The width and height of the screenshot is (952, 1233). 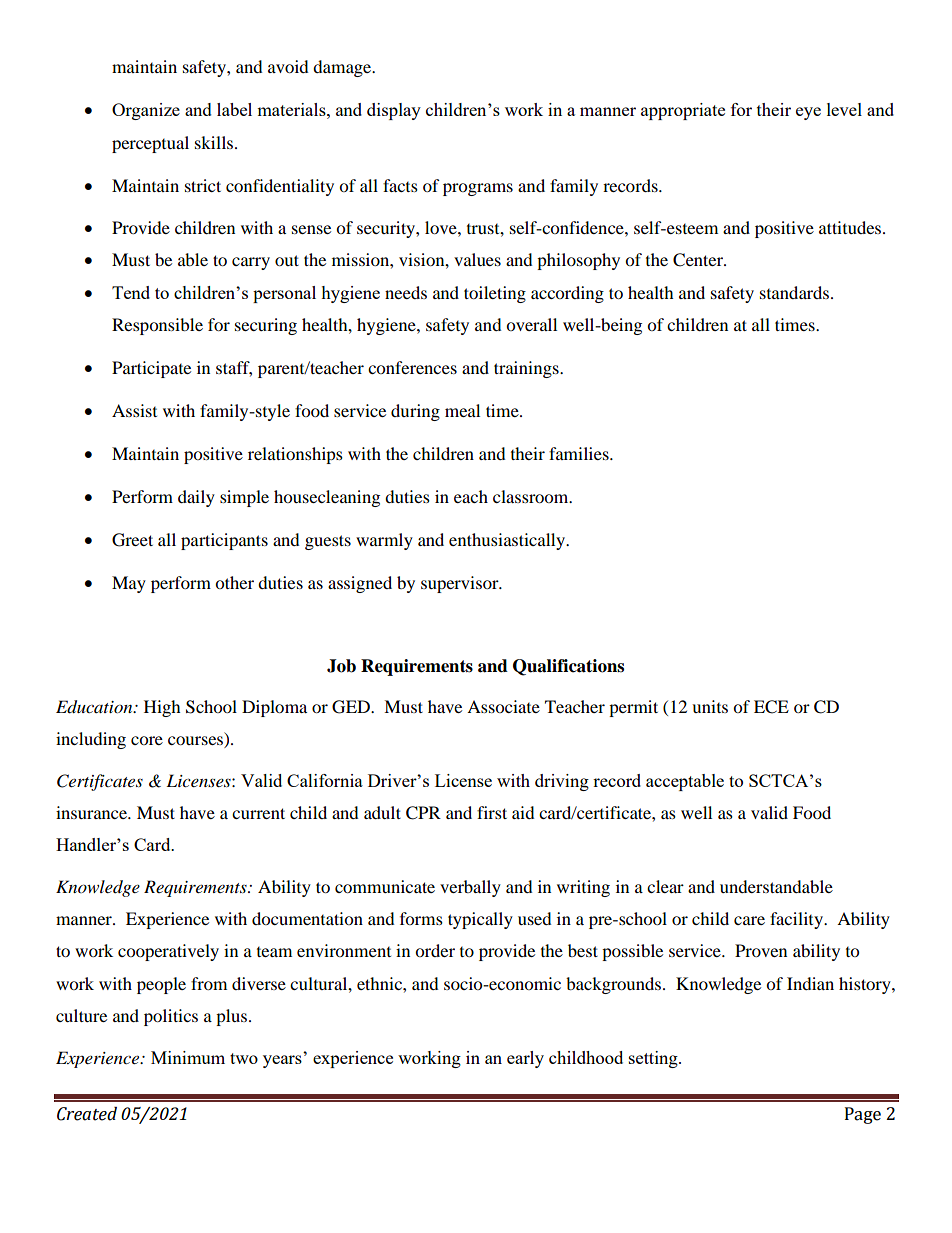 What do you see at coordinates (771, 707) in the screenshot?
I see `ECE` at bounding box center [771, 707].
